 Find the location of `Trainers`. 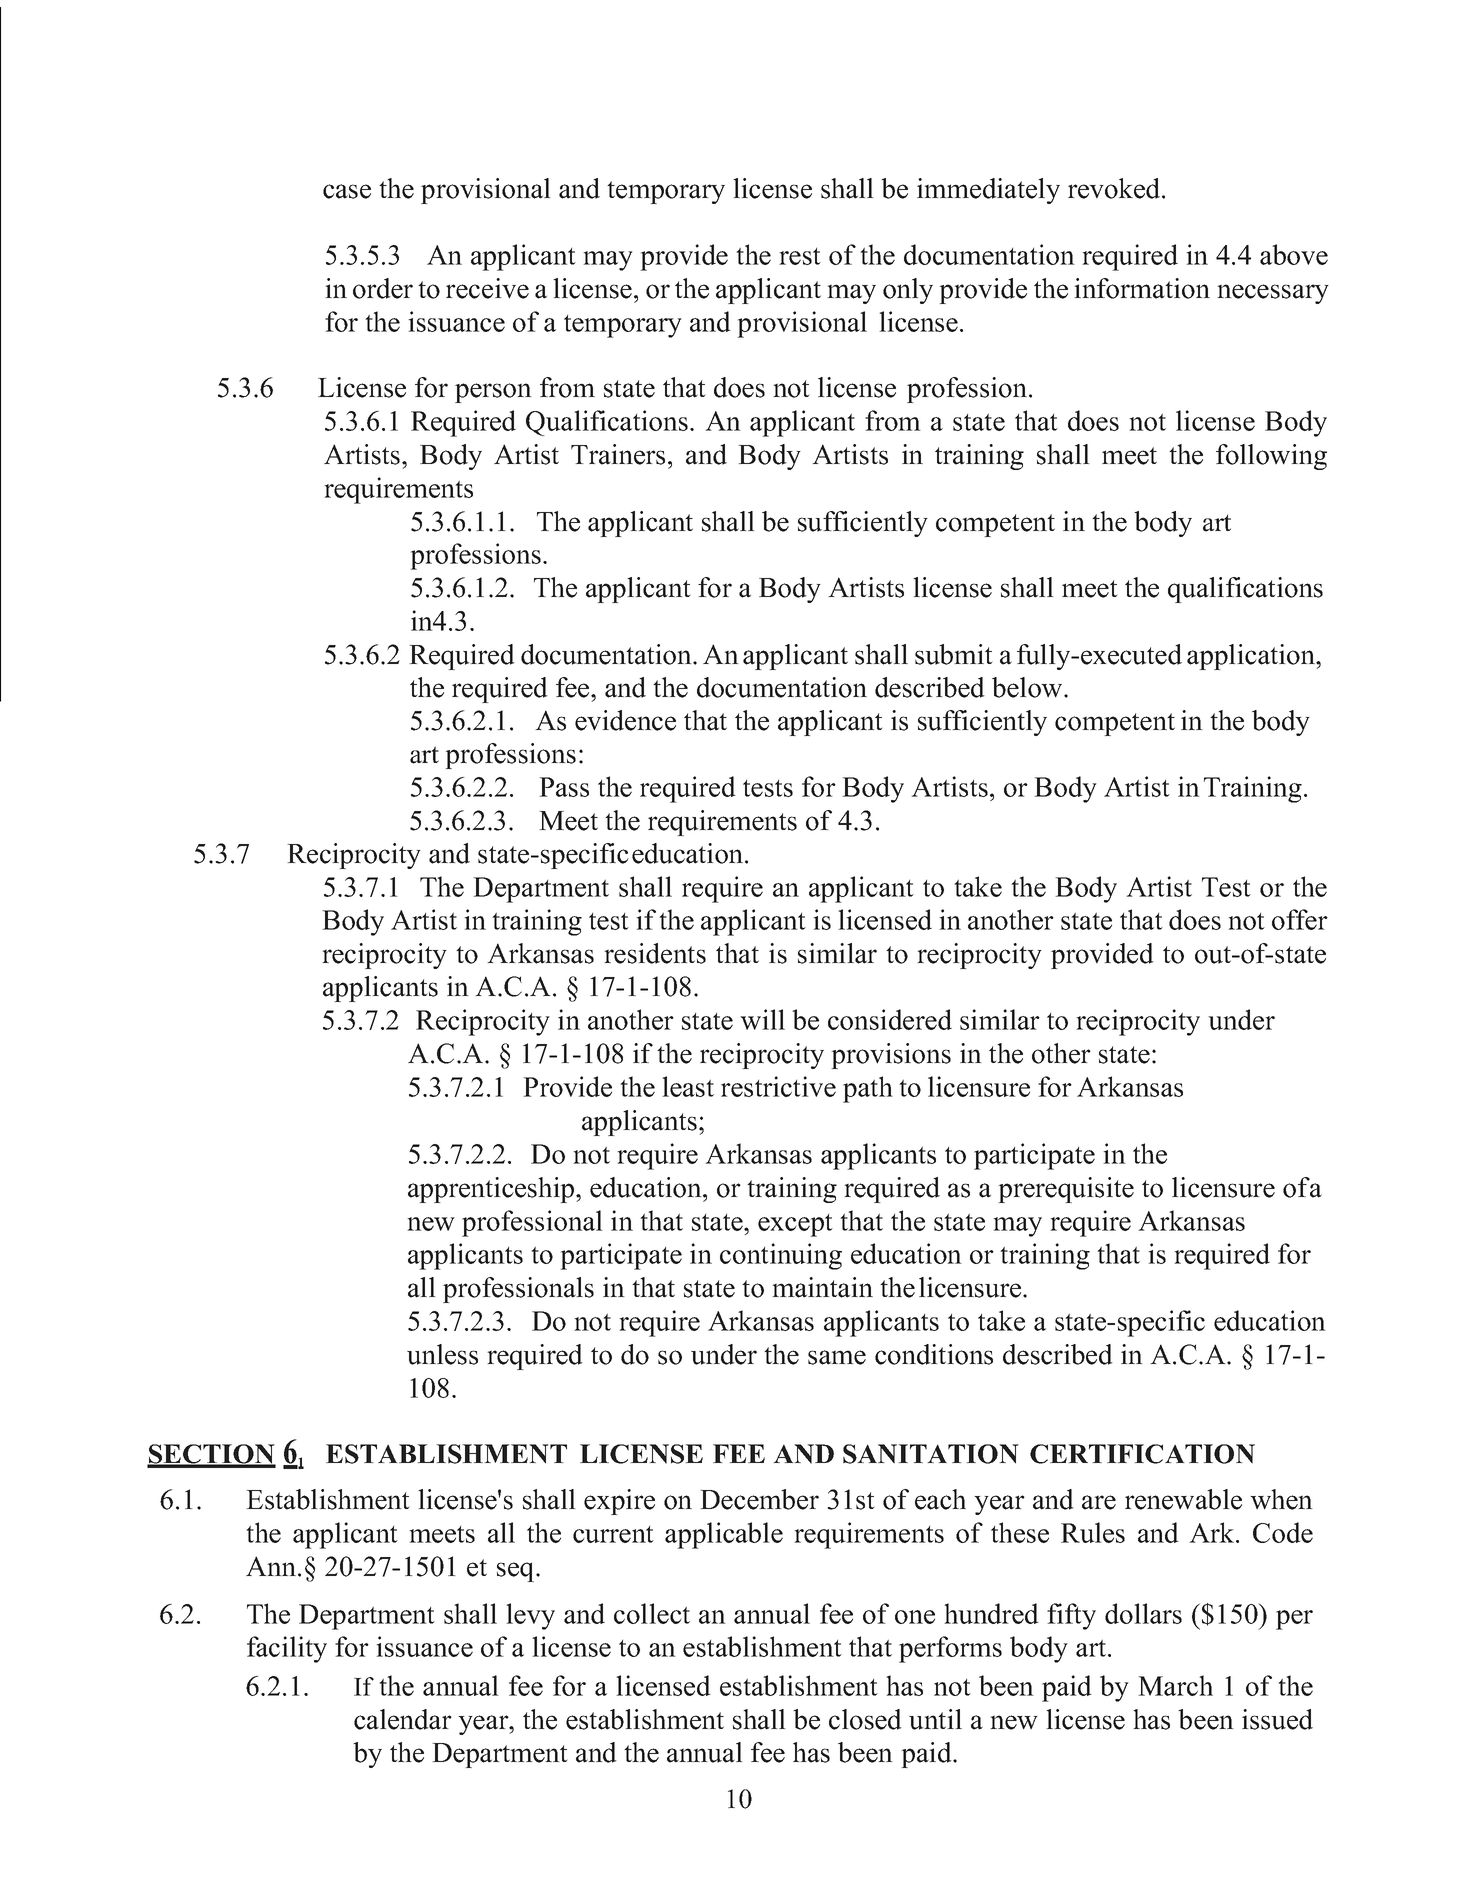

Trainers is located at coordinates (618, 454).
